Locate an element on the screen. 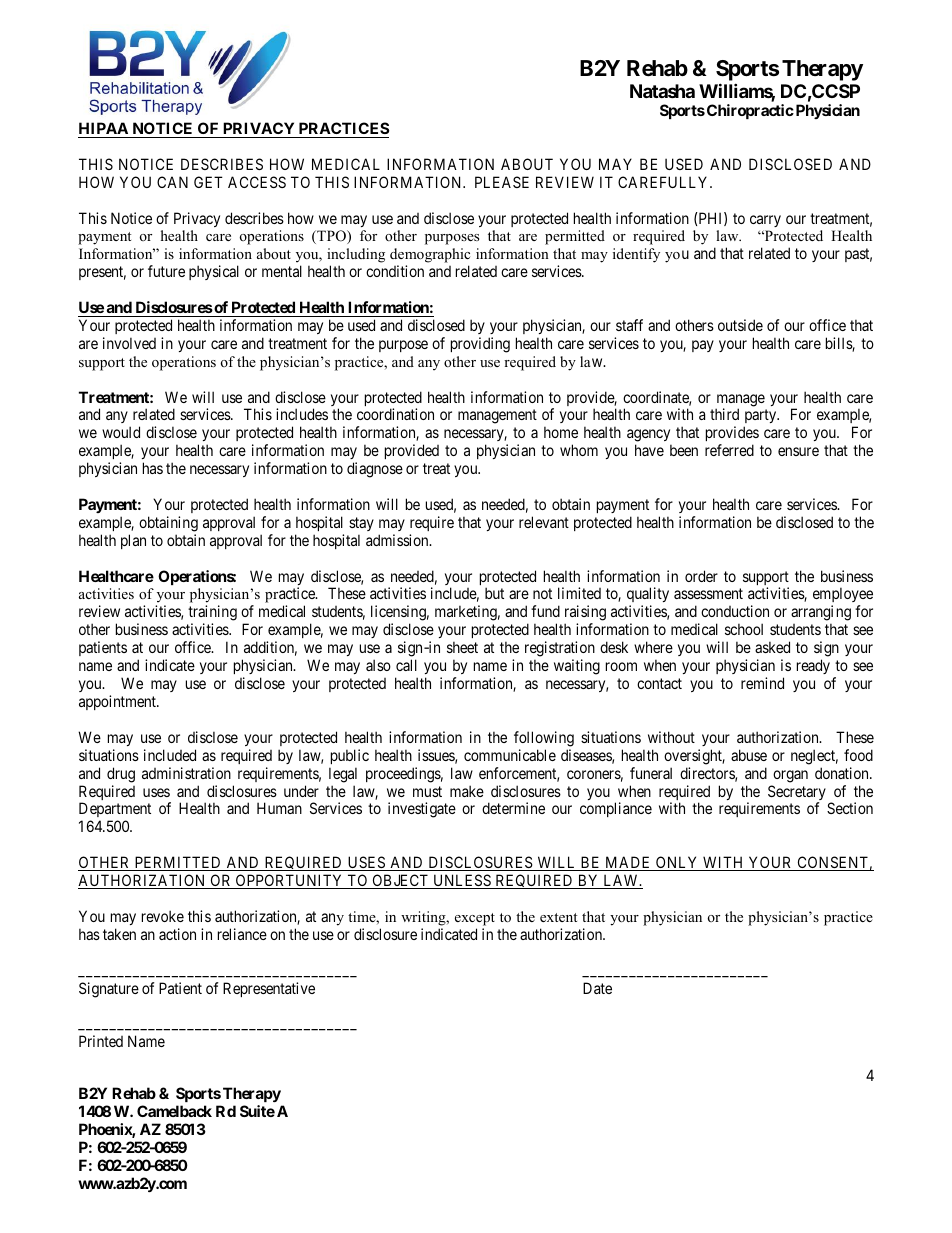 The width and height of the screenshot is (952, 1233). relevant is located at coordinates (544, 522).
